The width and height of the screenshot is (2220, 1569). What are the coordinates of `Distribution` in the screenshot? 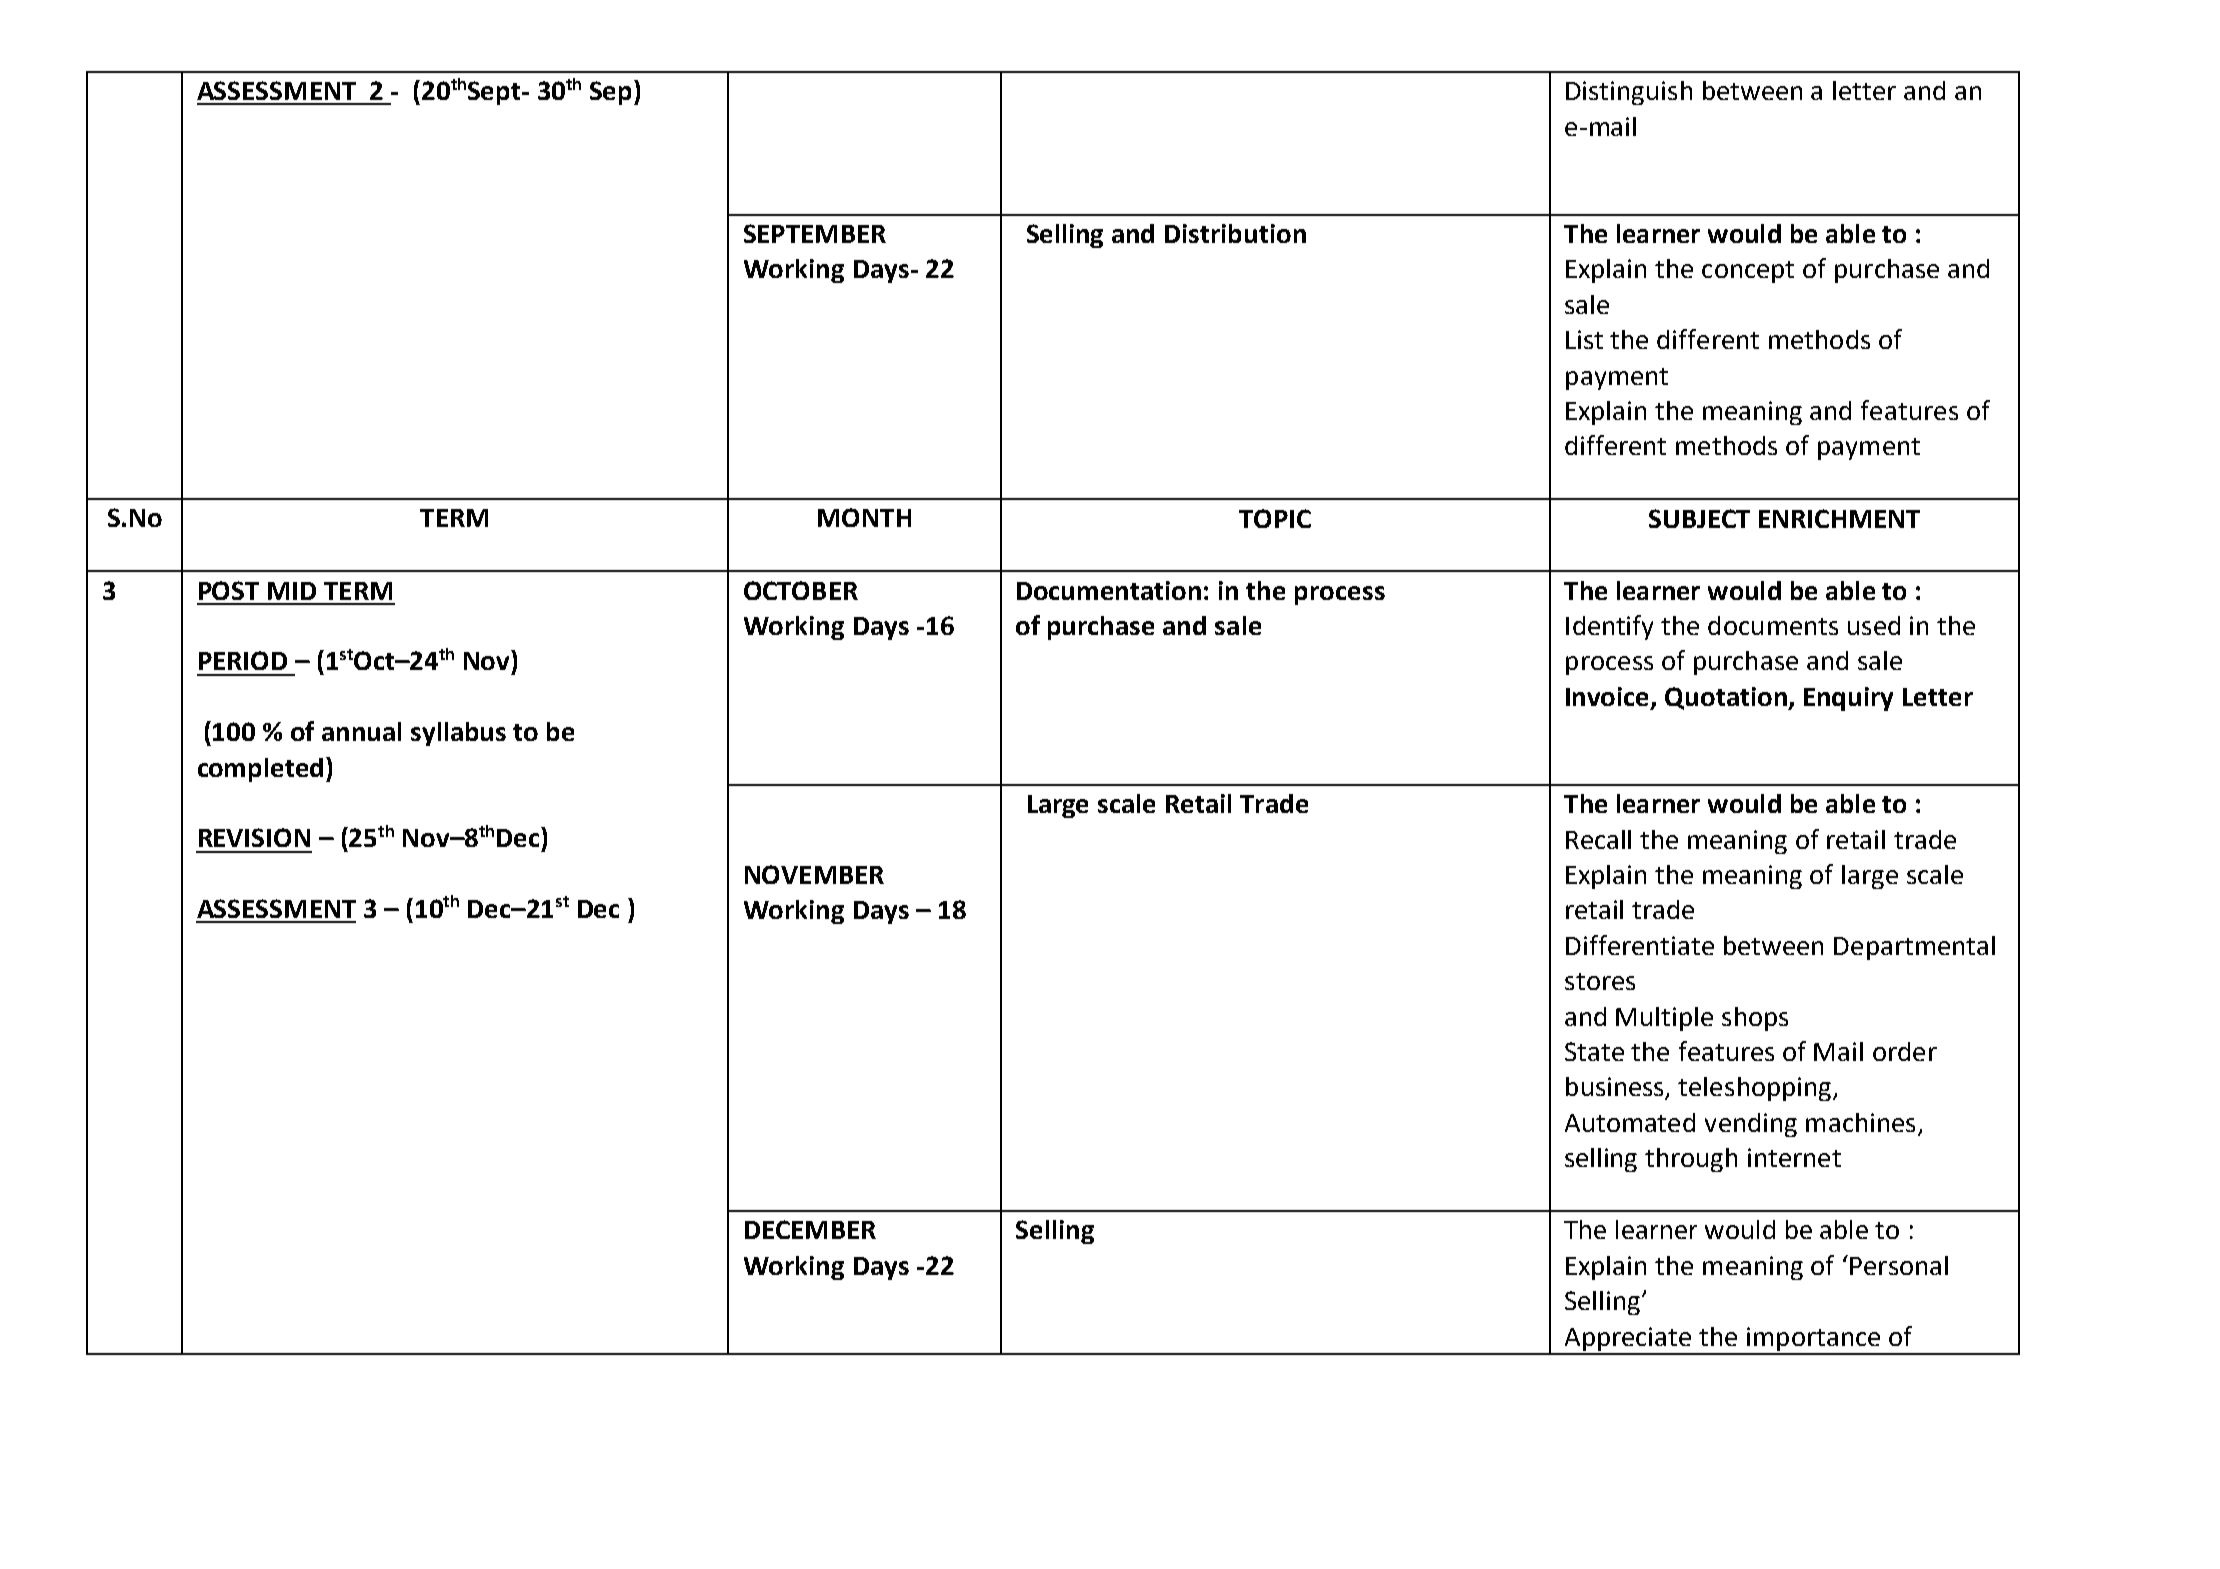 It's located at (1235, 233).
